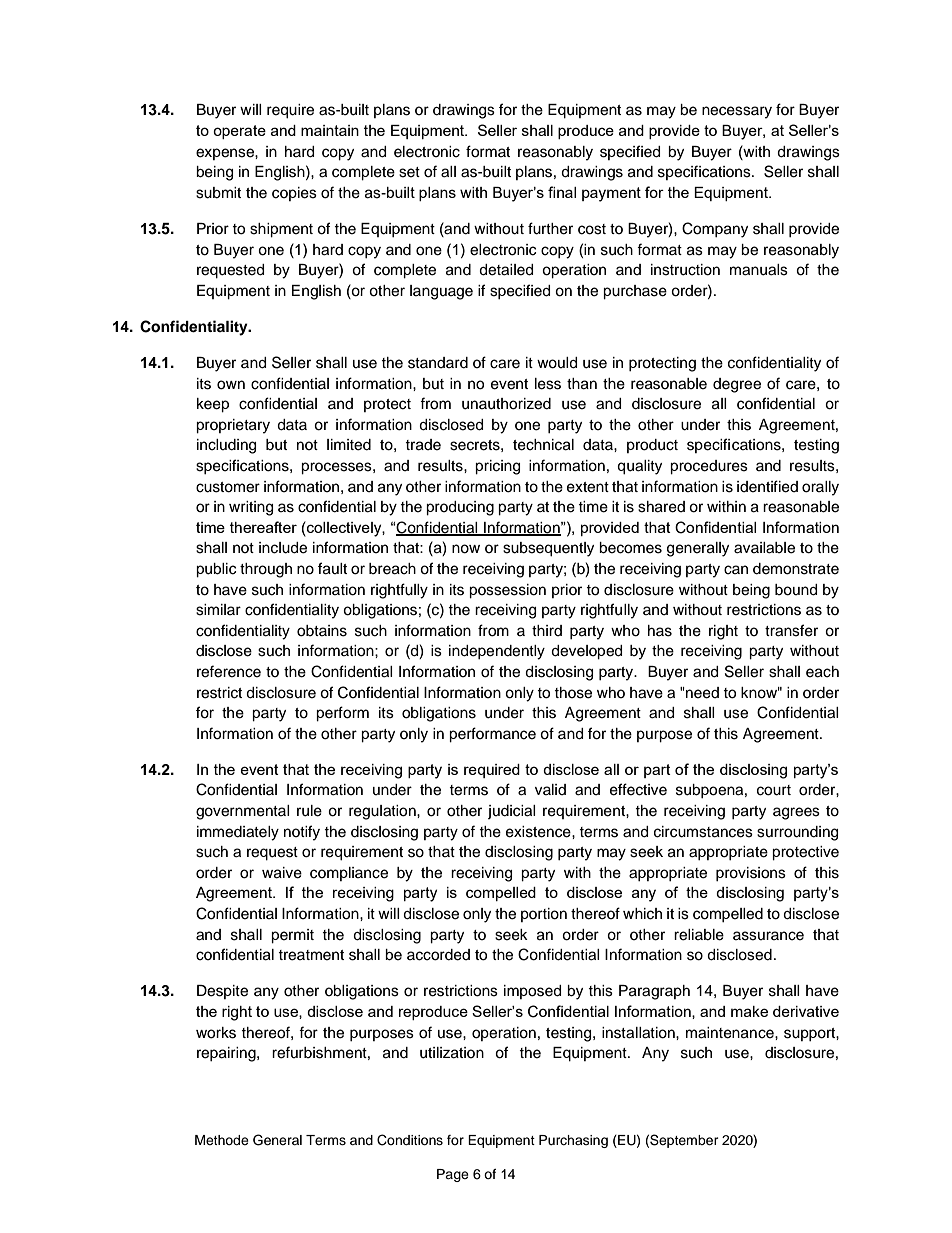 Image resolution: width=952 pixels, height=1233 pixels. What do you see at coordinates (573, 1141) in the document?
I see `Purchasing` at bounding box center [573, 1141].
